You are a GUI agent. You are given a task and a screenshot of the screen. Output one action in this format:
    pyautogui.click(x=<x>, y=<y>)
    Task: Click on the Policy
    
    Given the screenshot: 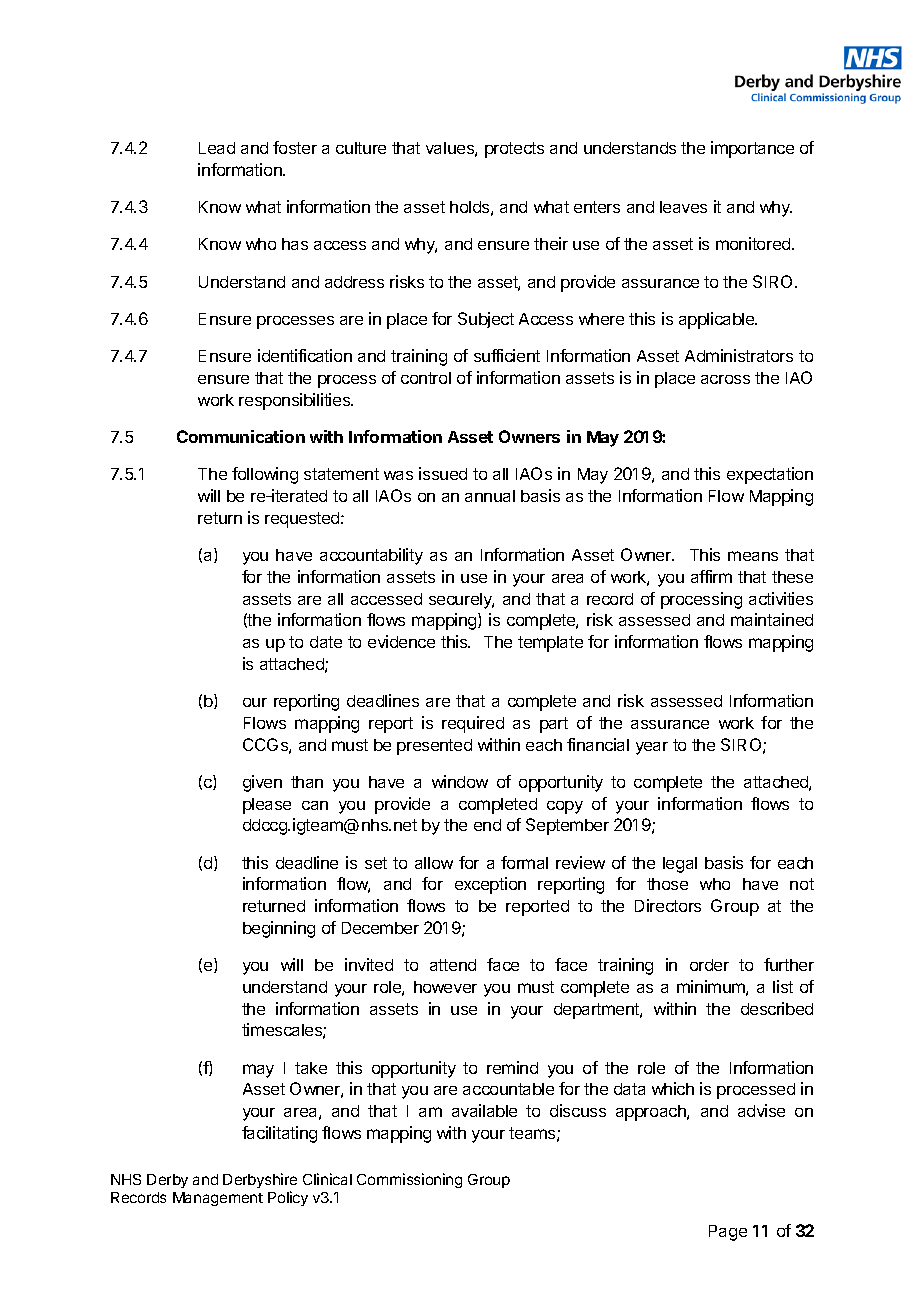 What is the action you would take?
    pyautogui.click(x=288, y=1198)
